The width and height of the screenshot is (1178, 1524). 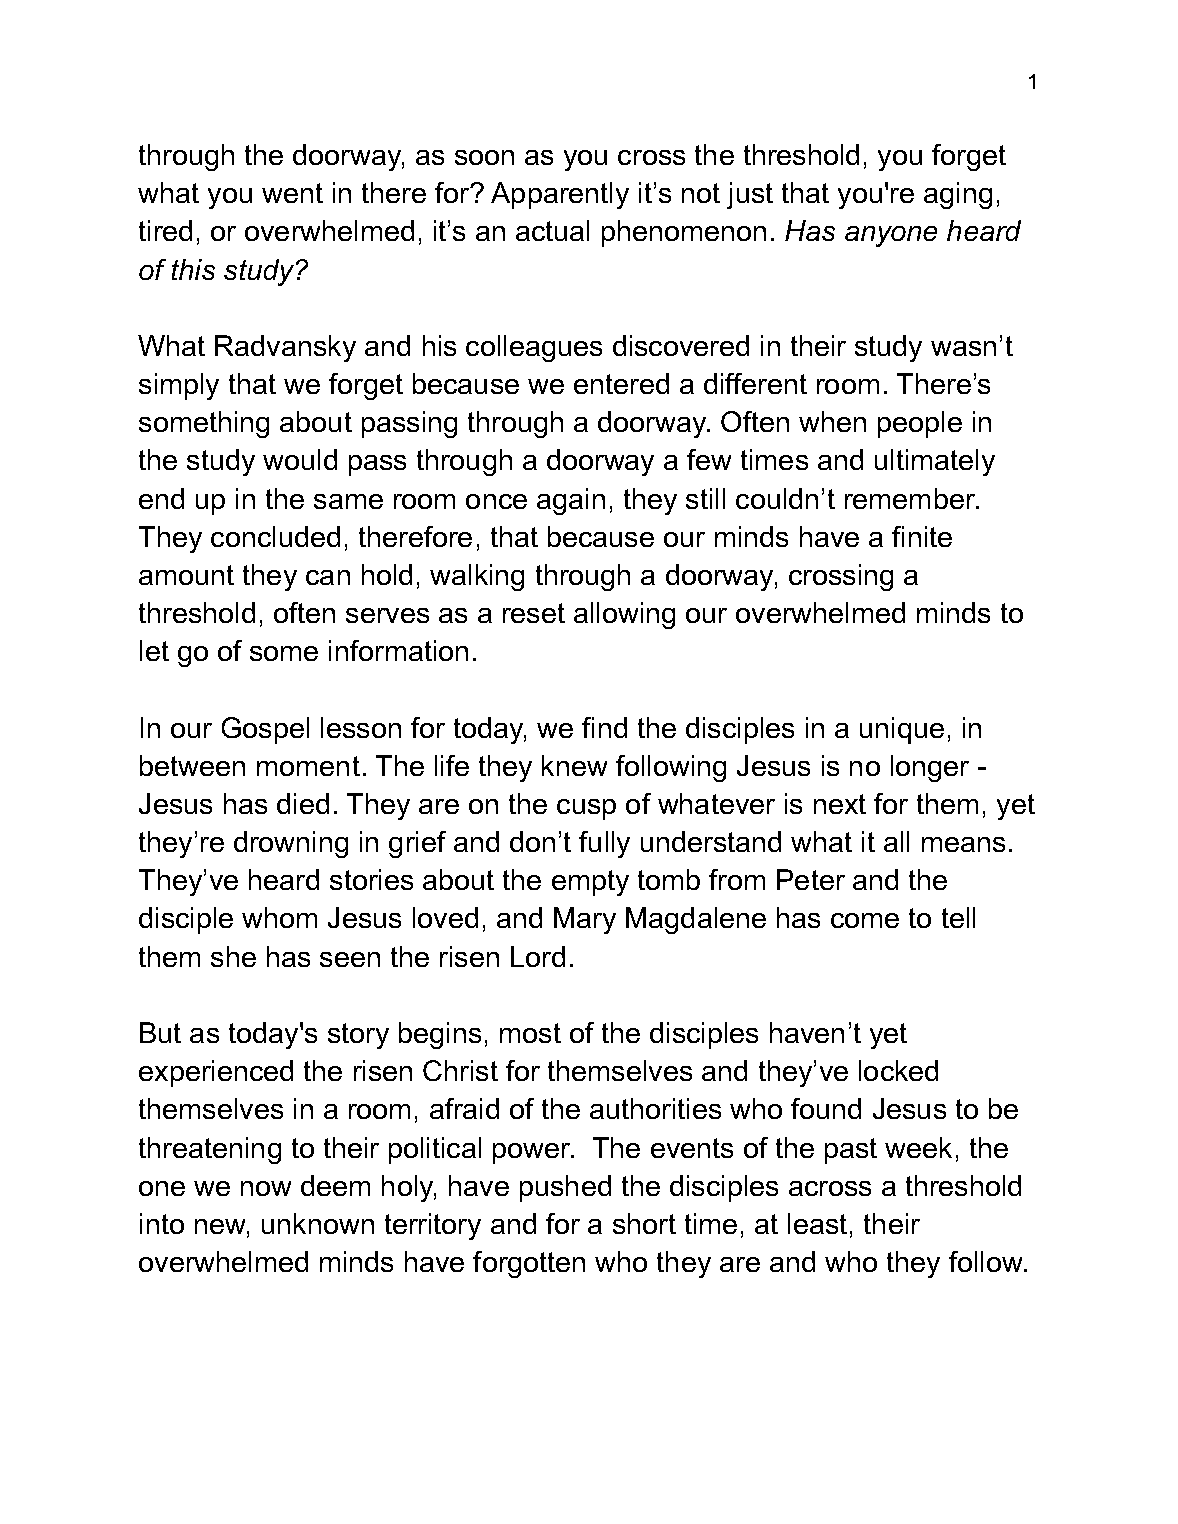 What do you see at coordinates (534, 613) in the screenshot?
I see `reset` at bounding box center [534, 613].
